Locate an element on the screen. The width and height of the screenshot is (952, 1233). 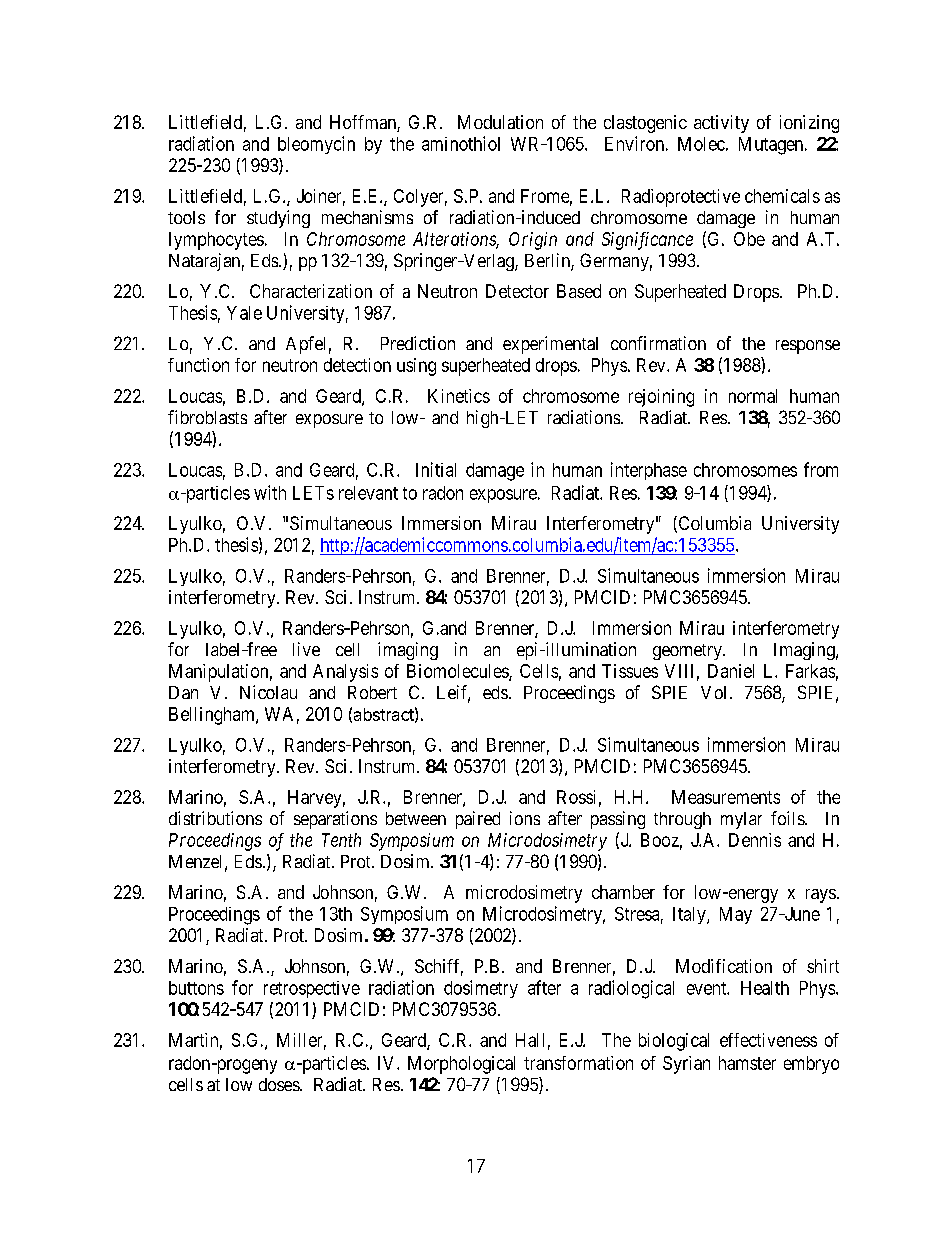
Initial is located at coordinates (436, 469).
